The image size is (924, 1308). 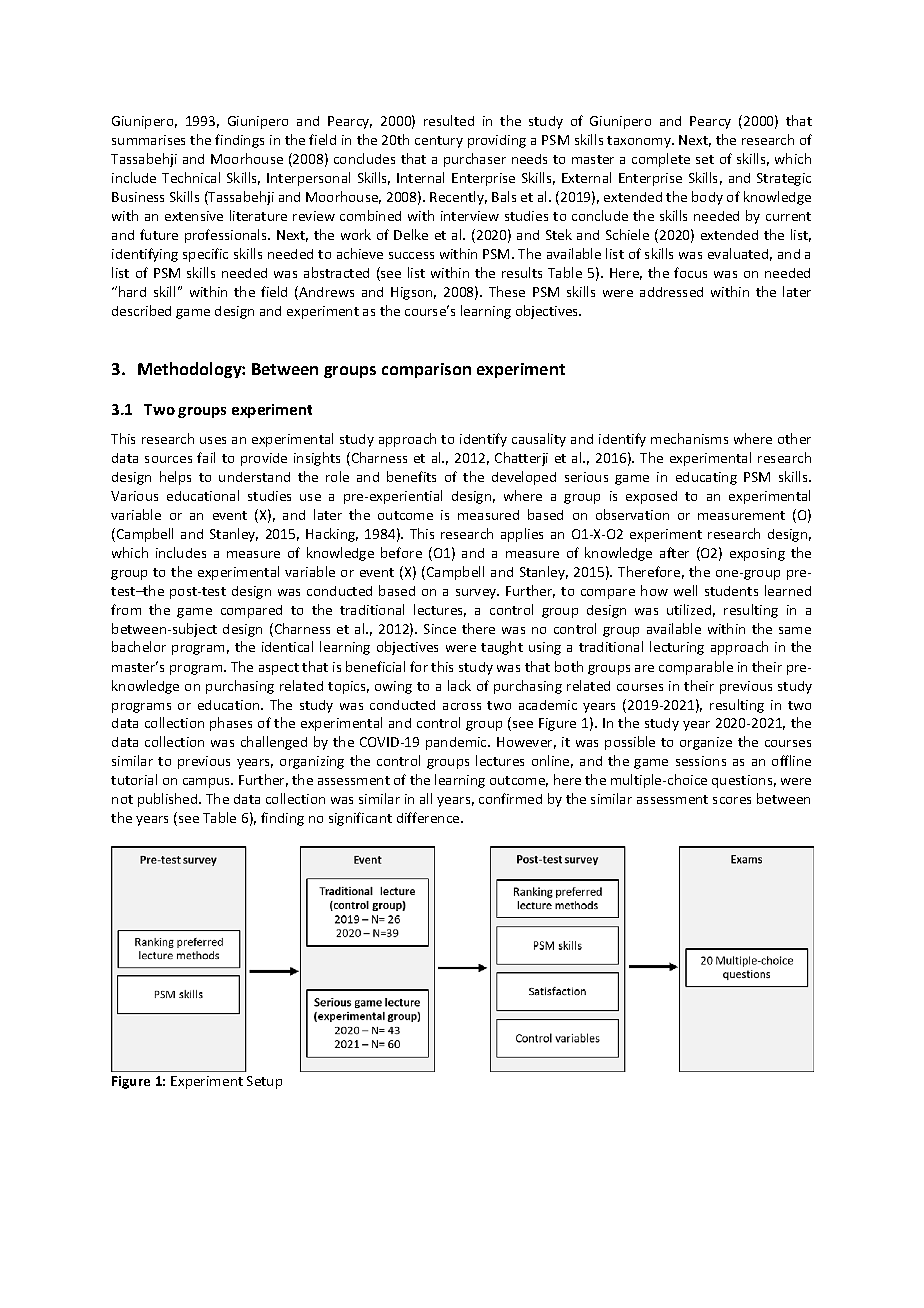 What do you see at coordinates (206, 457) in the image?
I see `fail` at bounding box center [206, 457].
